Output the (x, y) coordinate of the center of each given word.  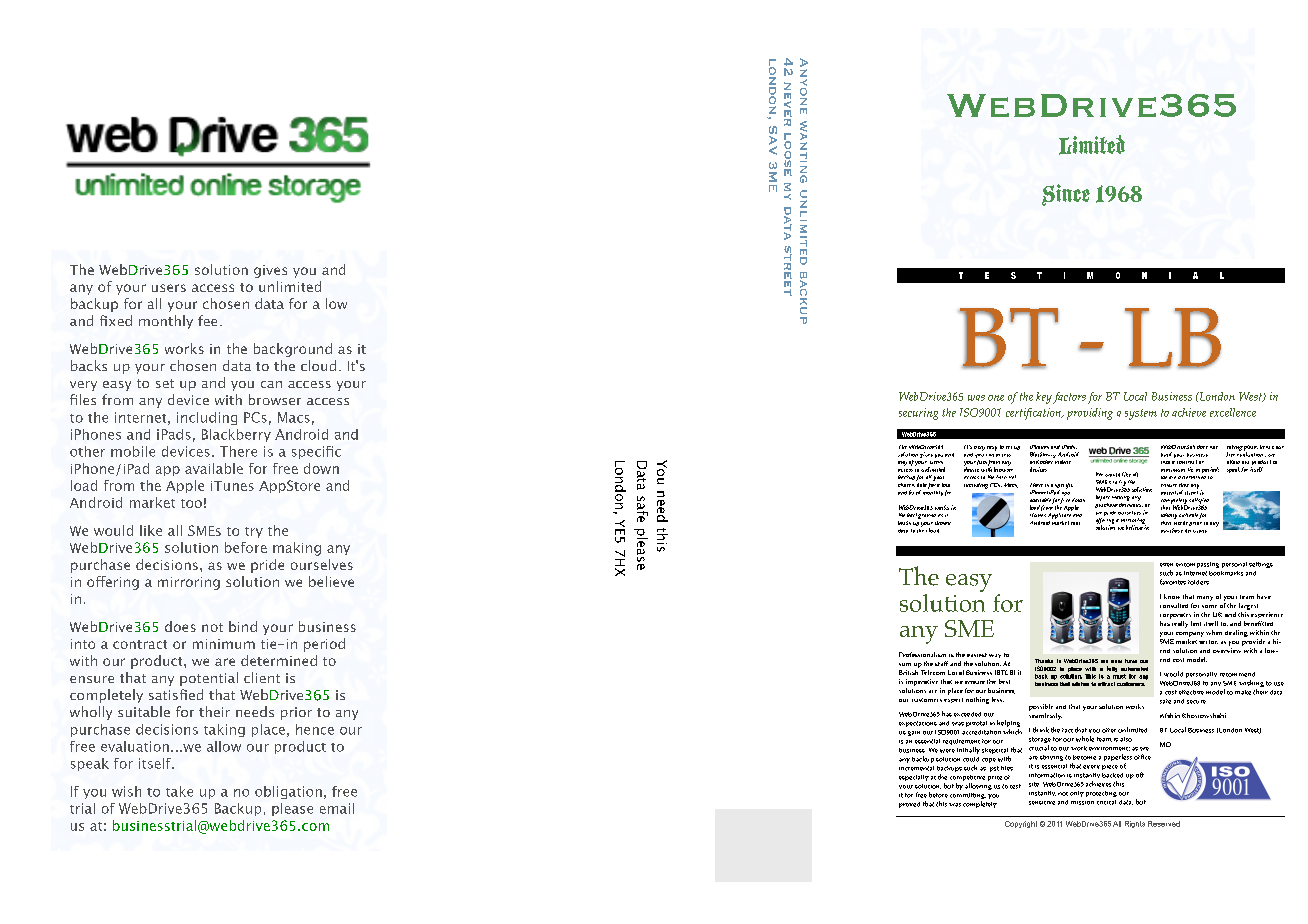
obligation (288, 792)
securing (918, 414)
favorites (1173, 582)
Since (1066, 195)
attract (1106, 684)
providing (1090, 414)
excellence (1233, 412)
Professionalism (922, 654)
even (1166, 565)
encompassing (1197, 565)
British (909, 671)
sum (905, 664)
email (337, 808)
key (1044, 398)
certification (1034, 414)
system (1141, 414)
